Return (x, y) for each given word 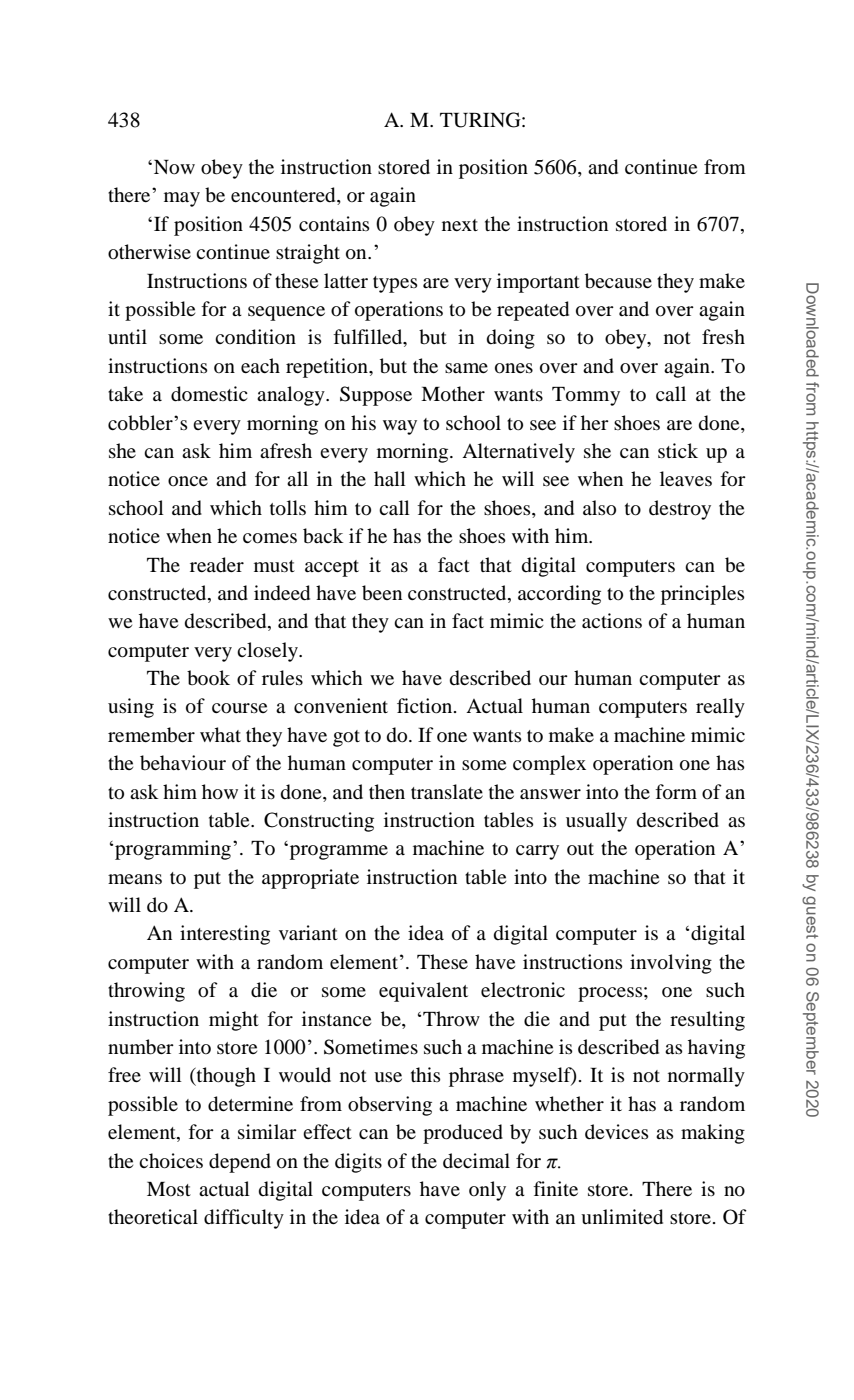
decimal (476, 1160)
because (618, 281)
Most (169, 1189)
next (460, 225)
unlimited (622, 1217)
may (182, 199)
